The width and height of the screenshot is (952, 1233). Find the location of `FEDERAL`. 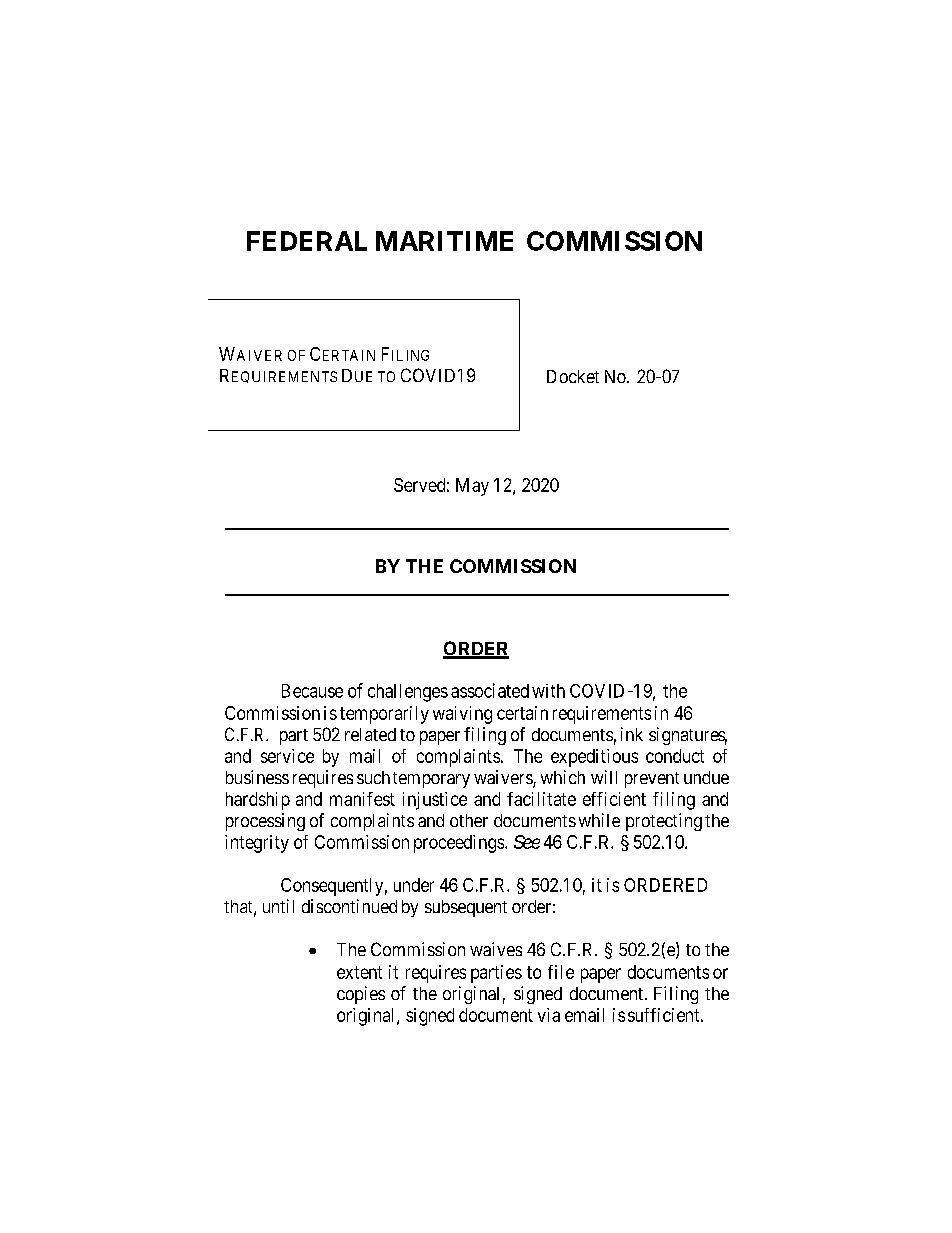

FEDERAL is located at coordinates (307, 241).
